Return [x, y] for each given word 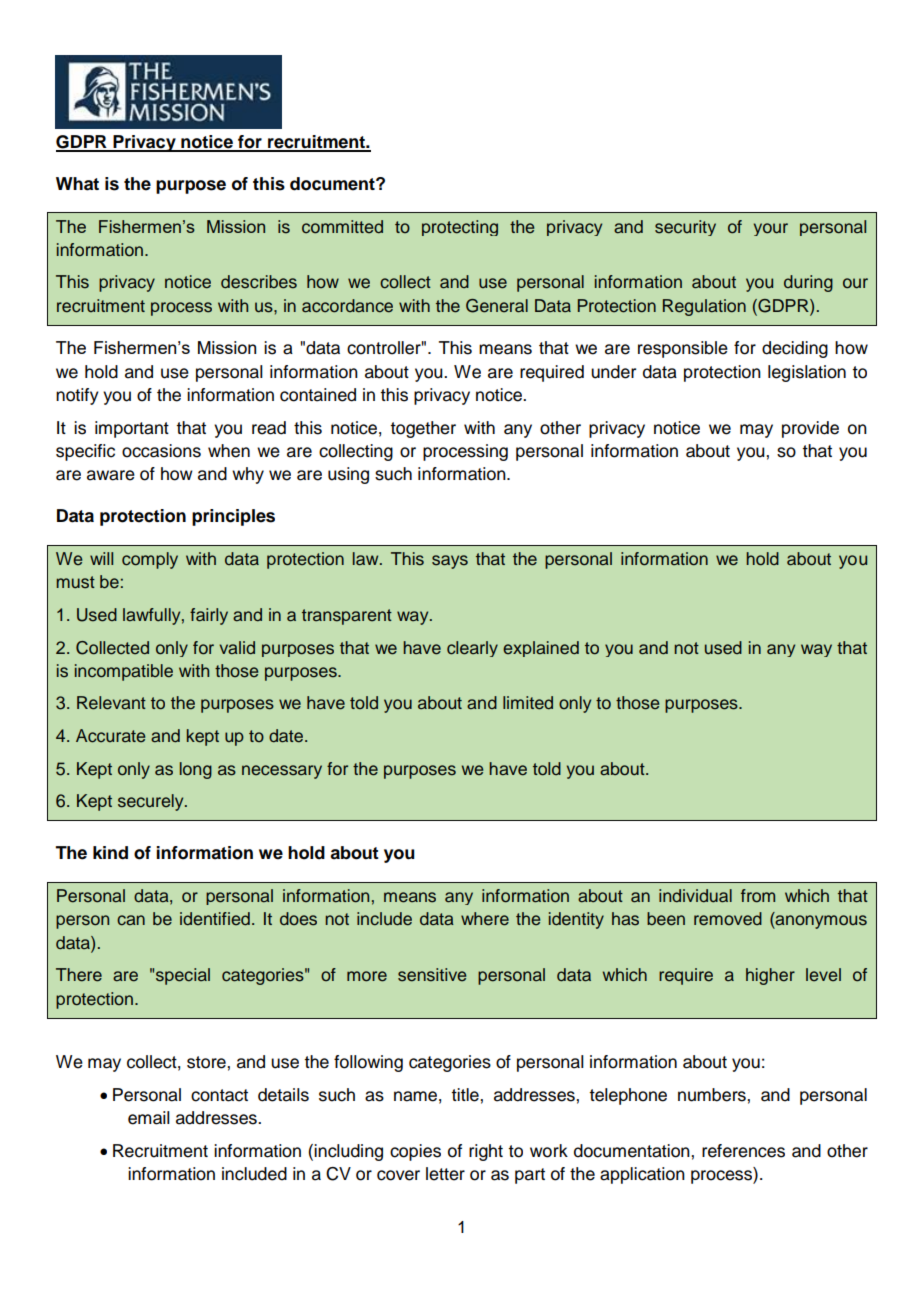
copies [415, 1152]
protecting [460, 228]
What [77, 184]
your [771, 229]
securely [152, 802]
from [758, 896]
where [485, 919]
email [149, 1118]
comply [150, 560]
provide [810, 429]
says [450, 562]
